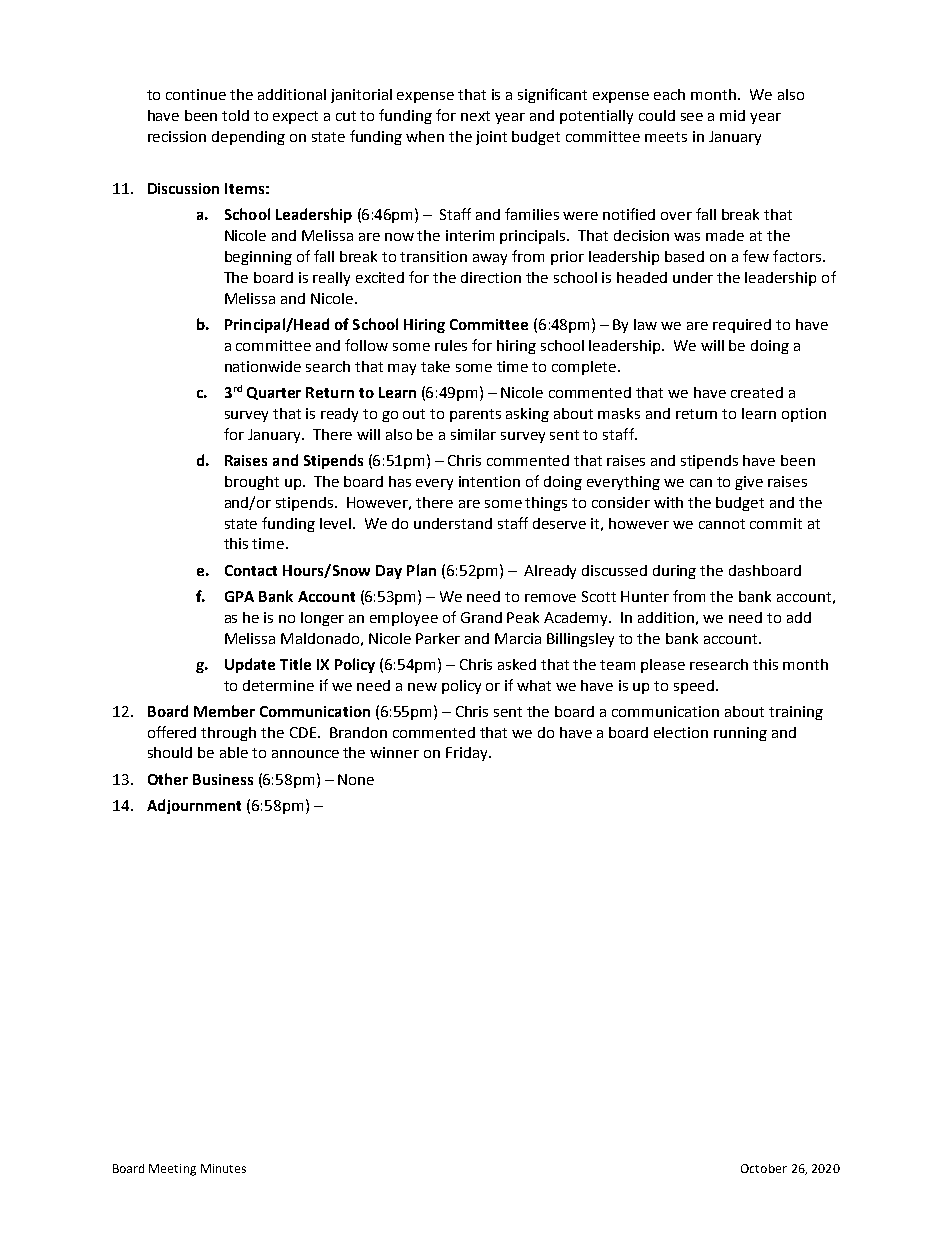 This screenshot has height=1233, width=952. Describe the element at coordinates (223, 1168) in the screenshot. I see `Minutes` at that location.
